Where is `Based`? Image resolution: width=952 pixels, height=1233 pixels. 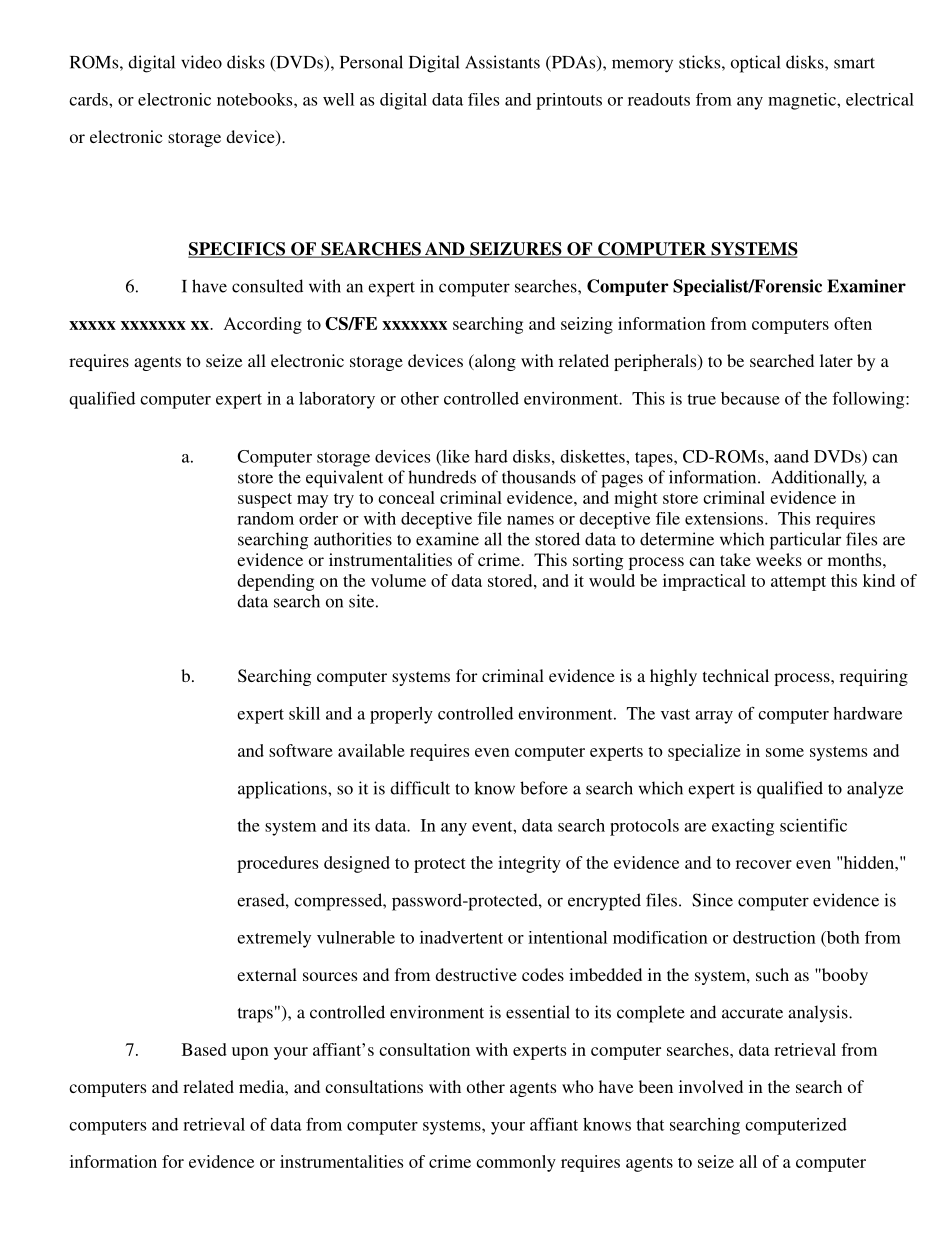
Based is located at coordinates (204, 1049).
